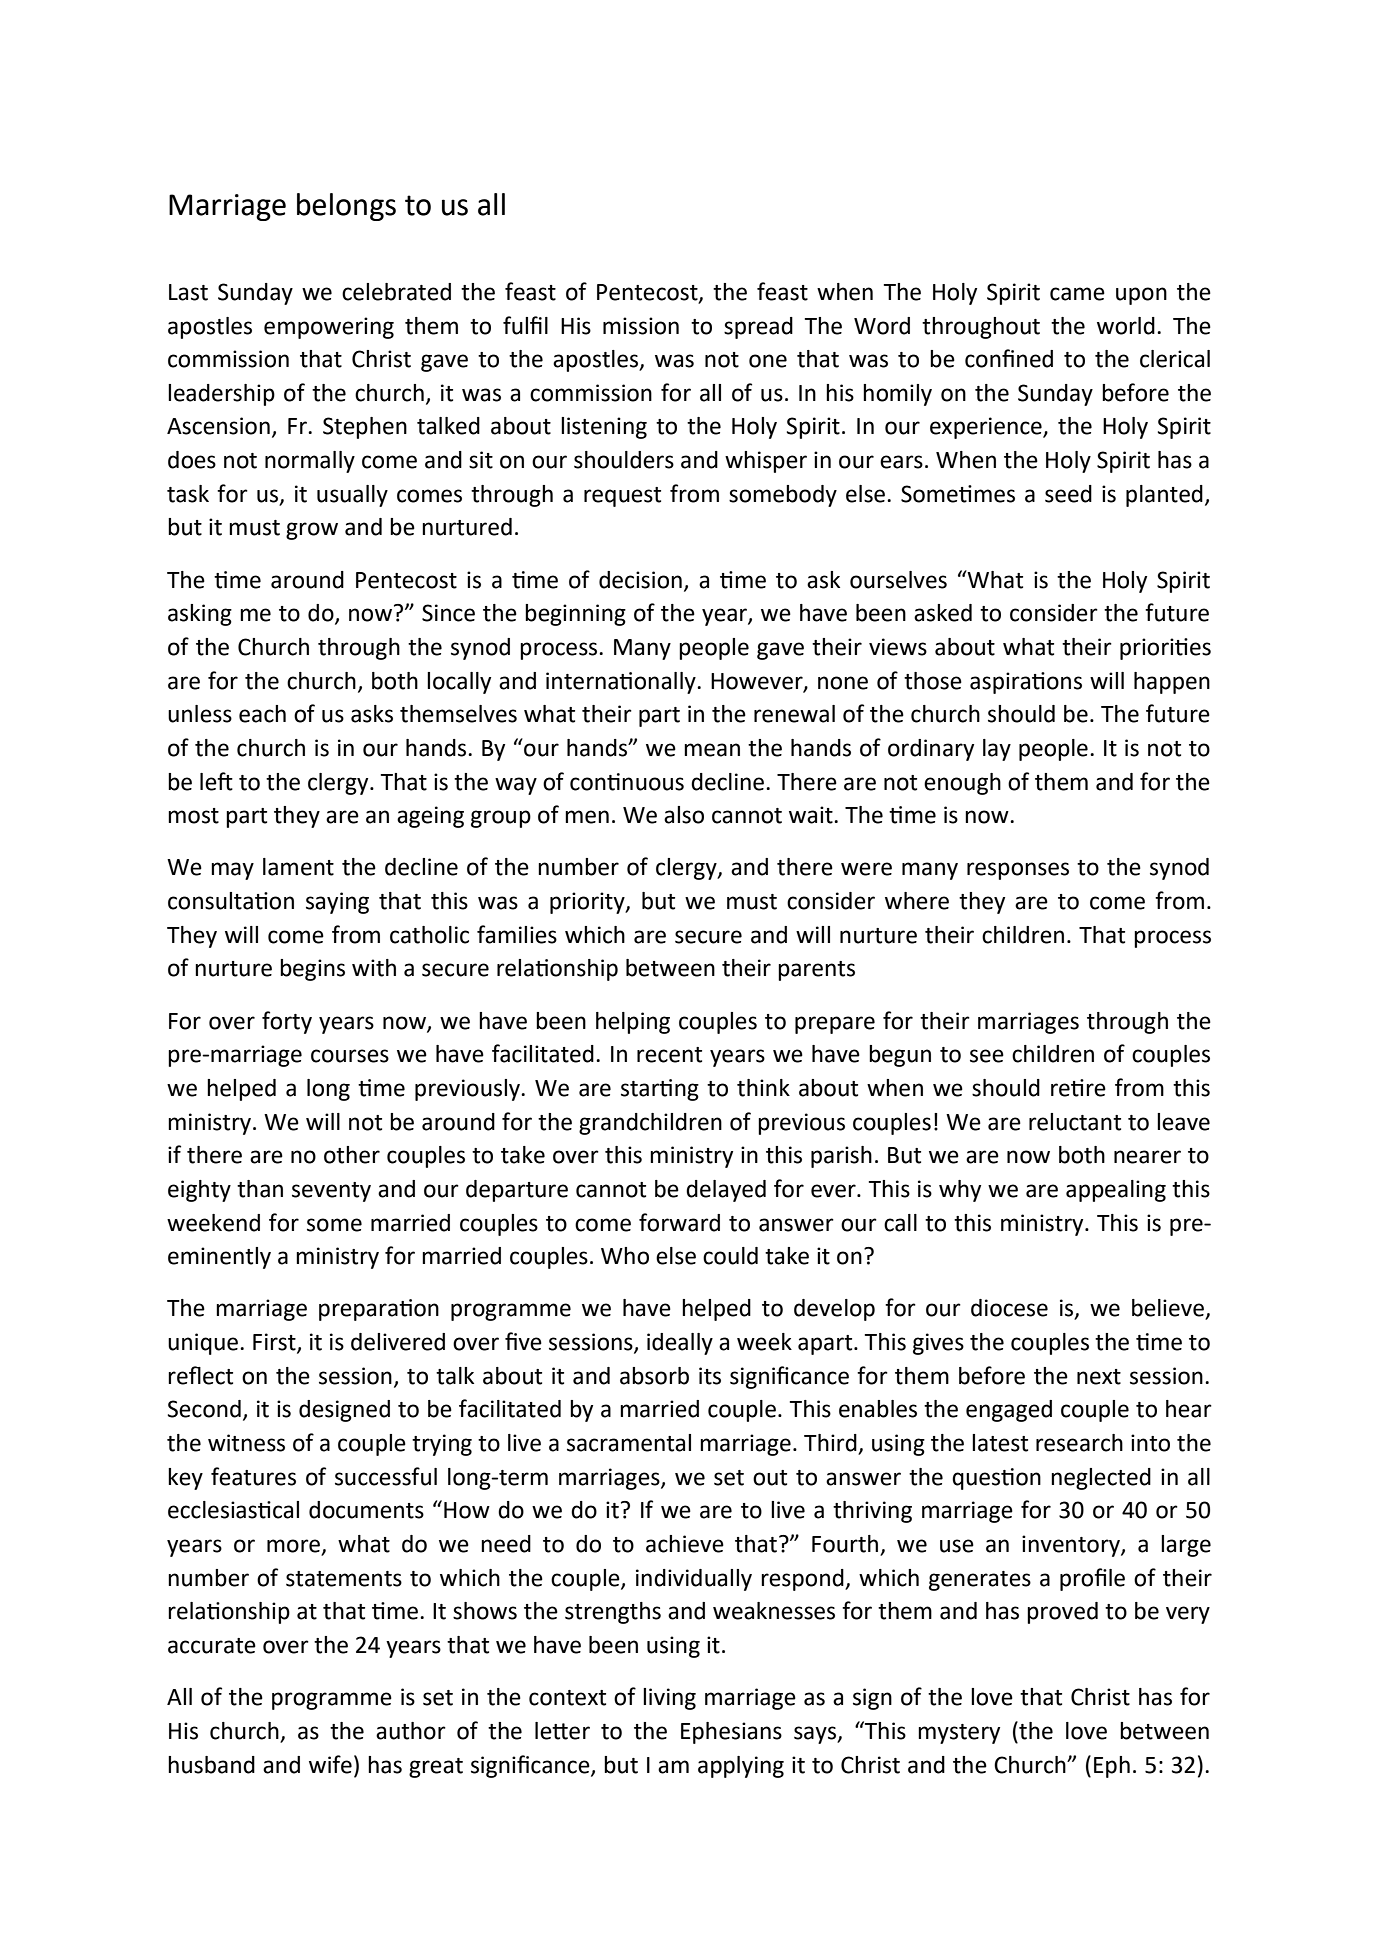  I want to click on forty, so click(287, 1022).
